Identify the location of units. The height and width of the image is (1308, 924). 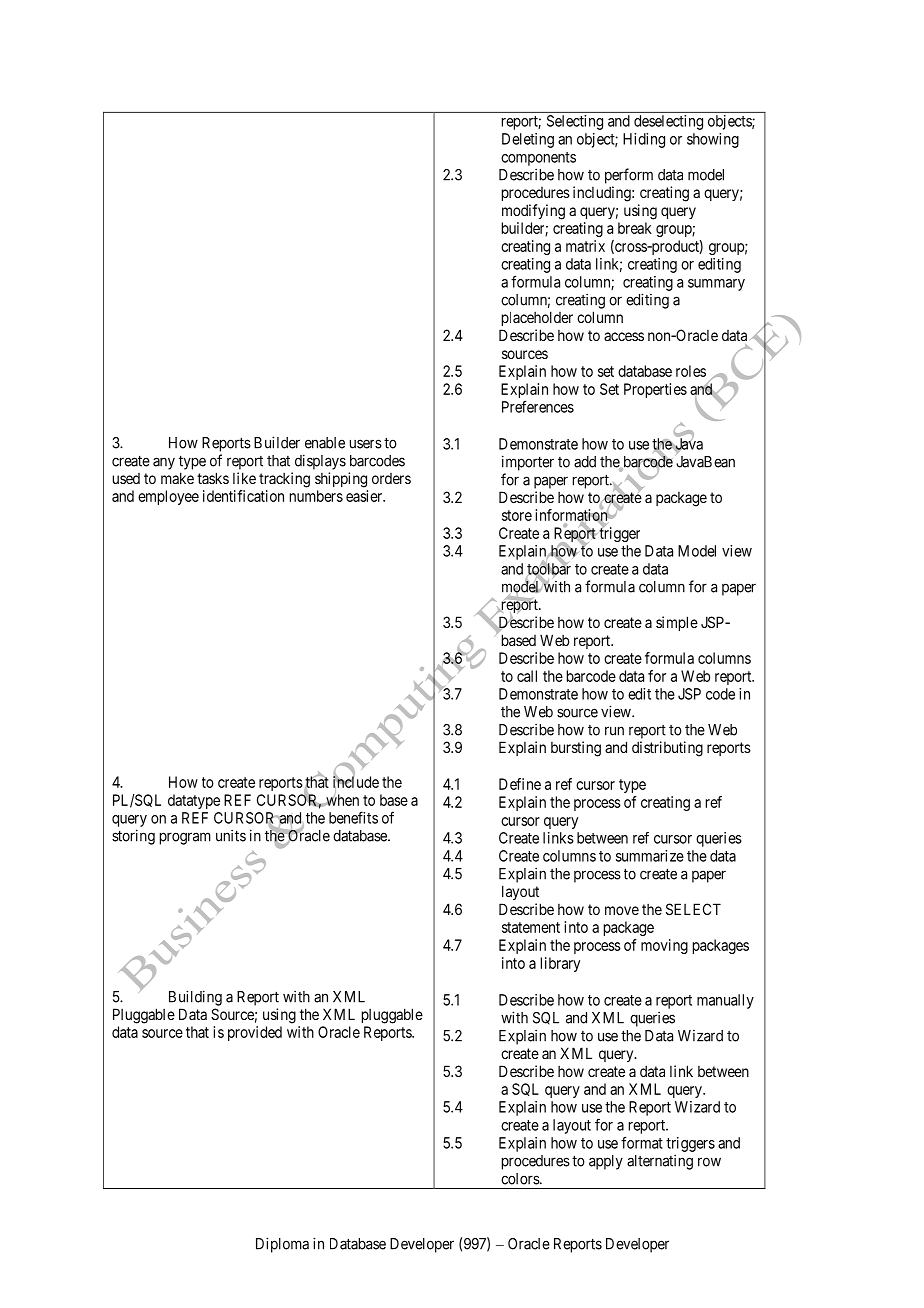
(231, 835).
